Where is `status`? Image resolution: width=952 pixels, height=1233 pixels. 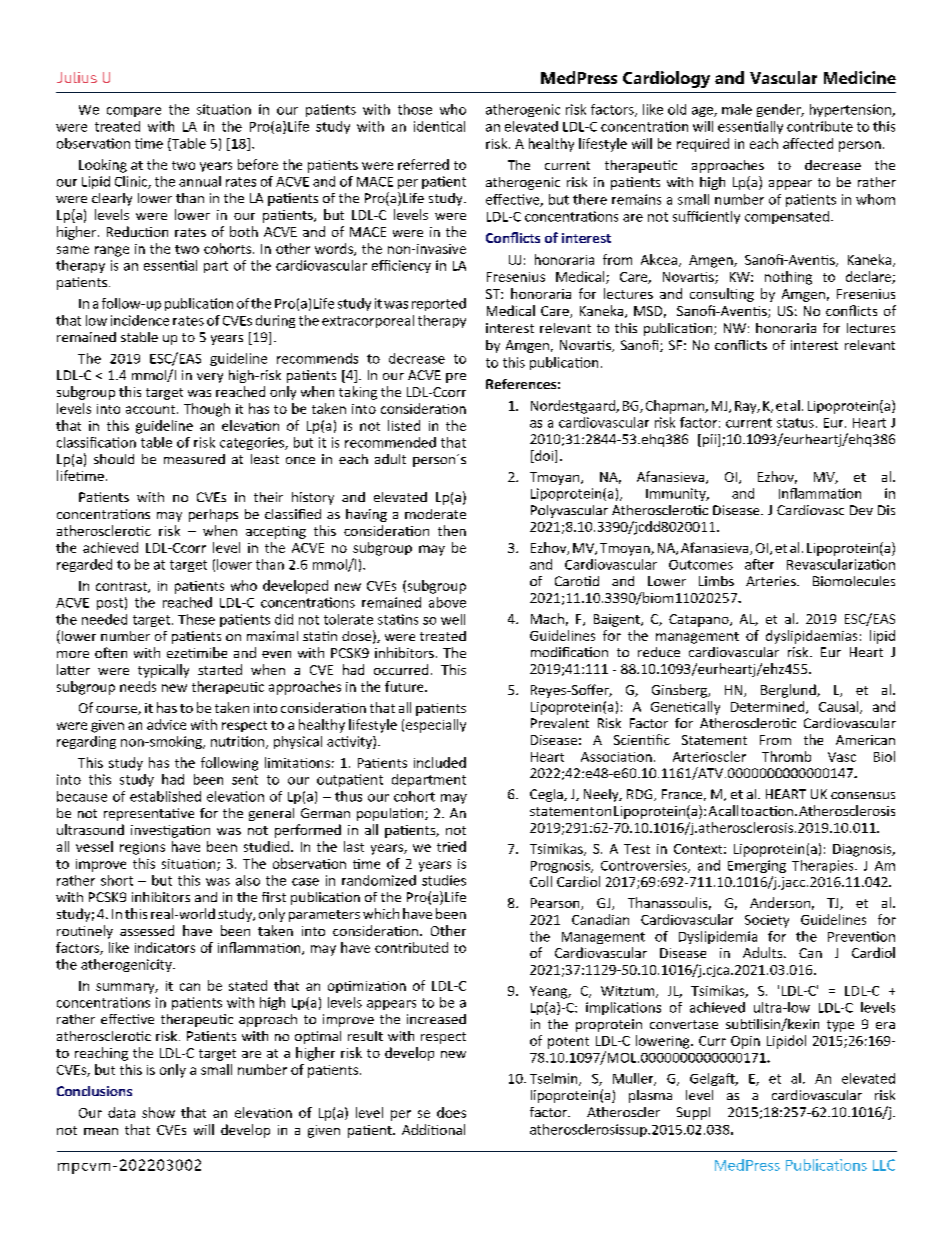
status is located at coordinates (795, 423).
